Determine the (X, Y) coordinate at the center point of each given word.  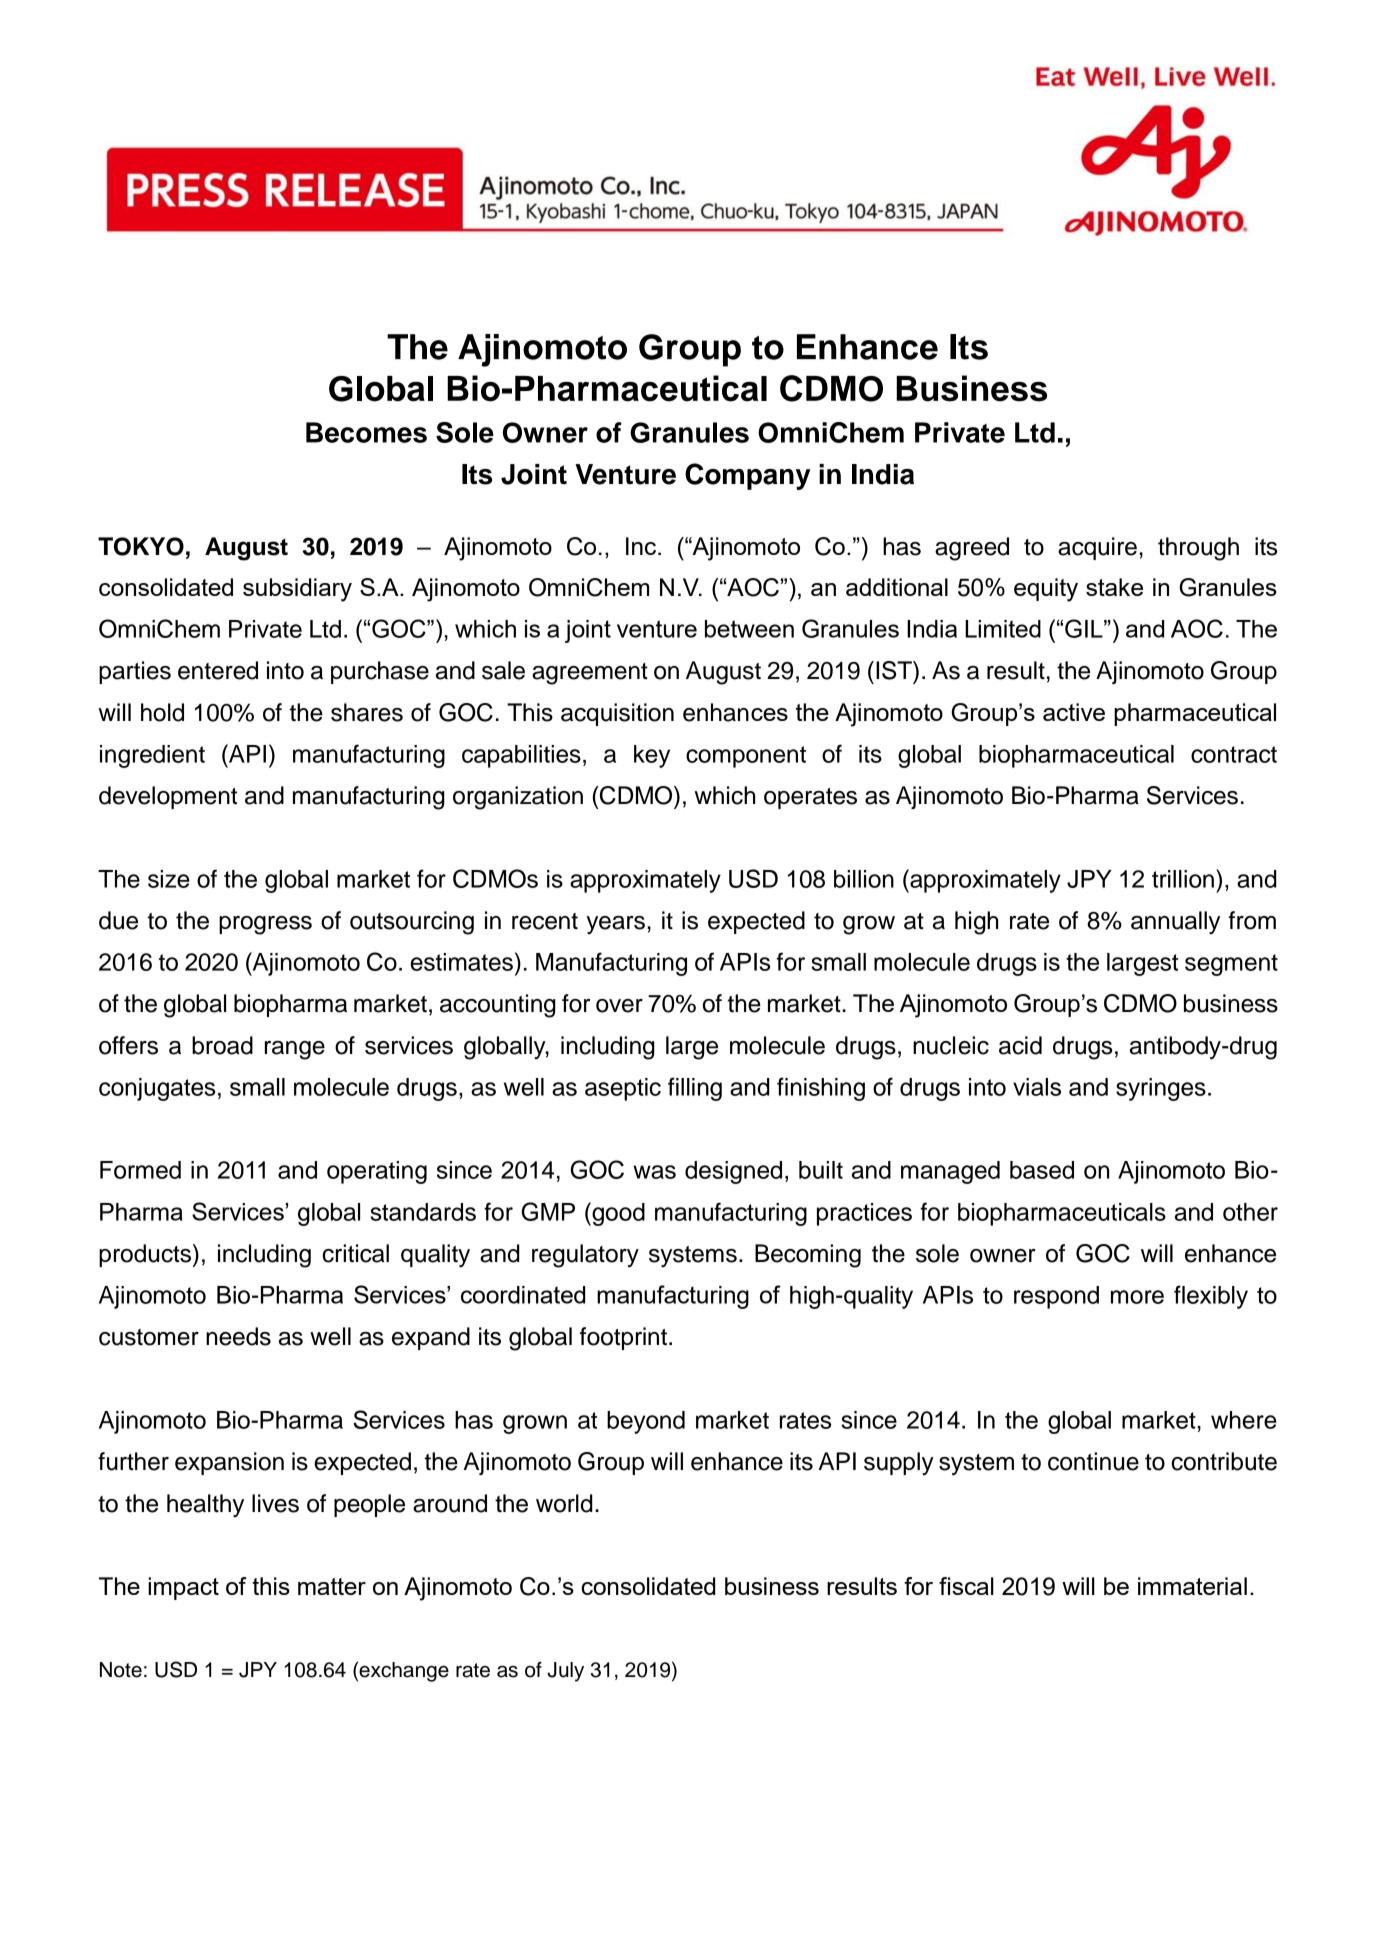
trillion (1183, 879)
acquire (1097, 548)
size (169, 879)
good (617, 1214)
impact (183, 1588)
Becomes (366, 432)
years (615, 925)
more (1137, 1297)
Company (747, 476)
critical (355, 1253)
